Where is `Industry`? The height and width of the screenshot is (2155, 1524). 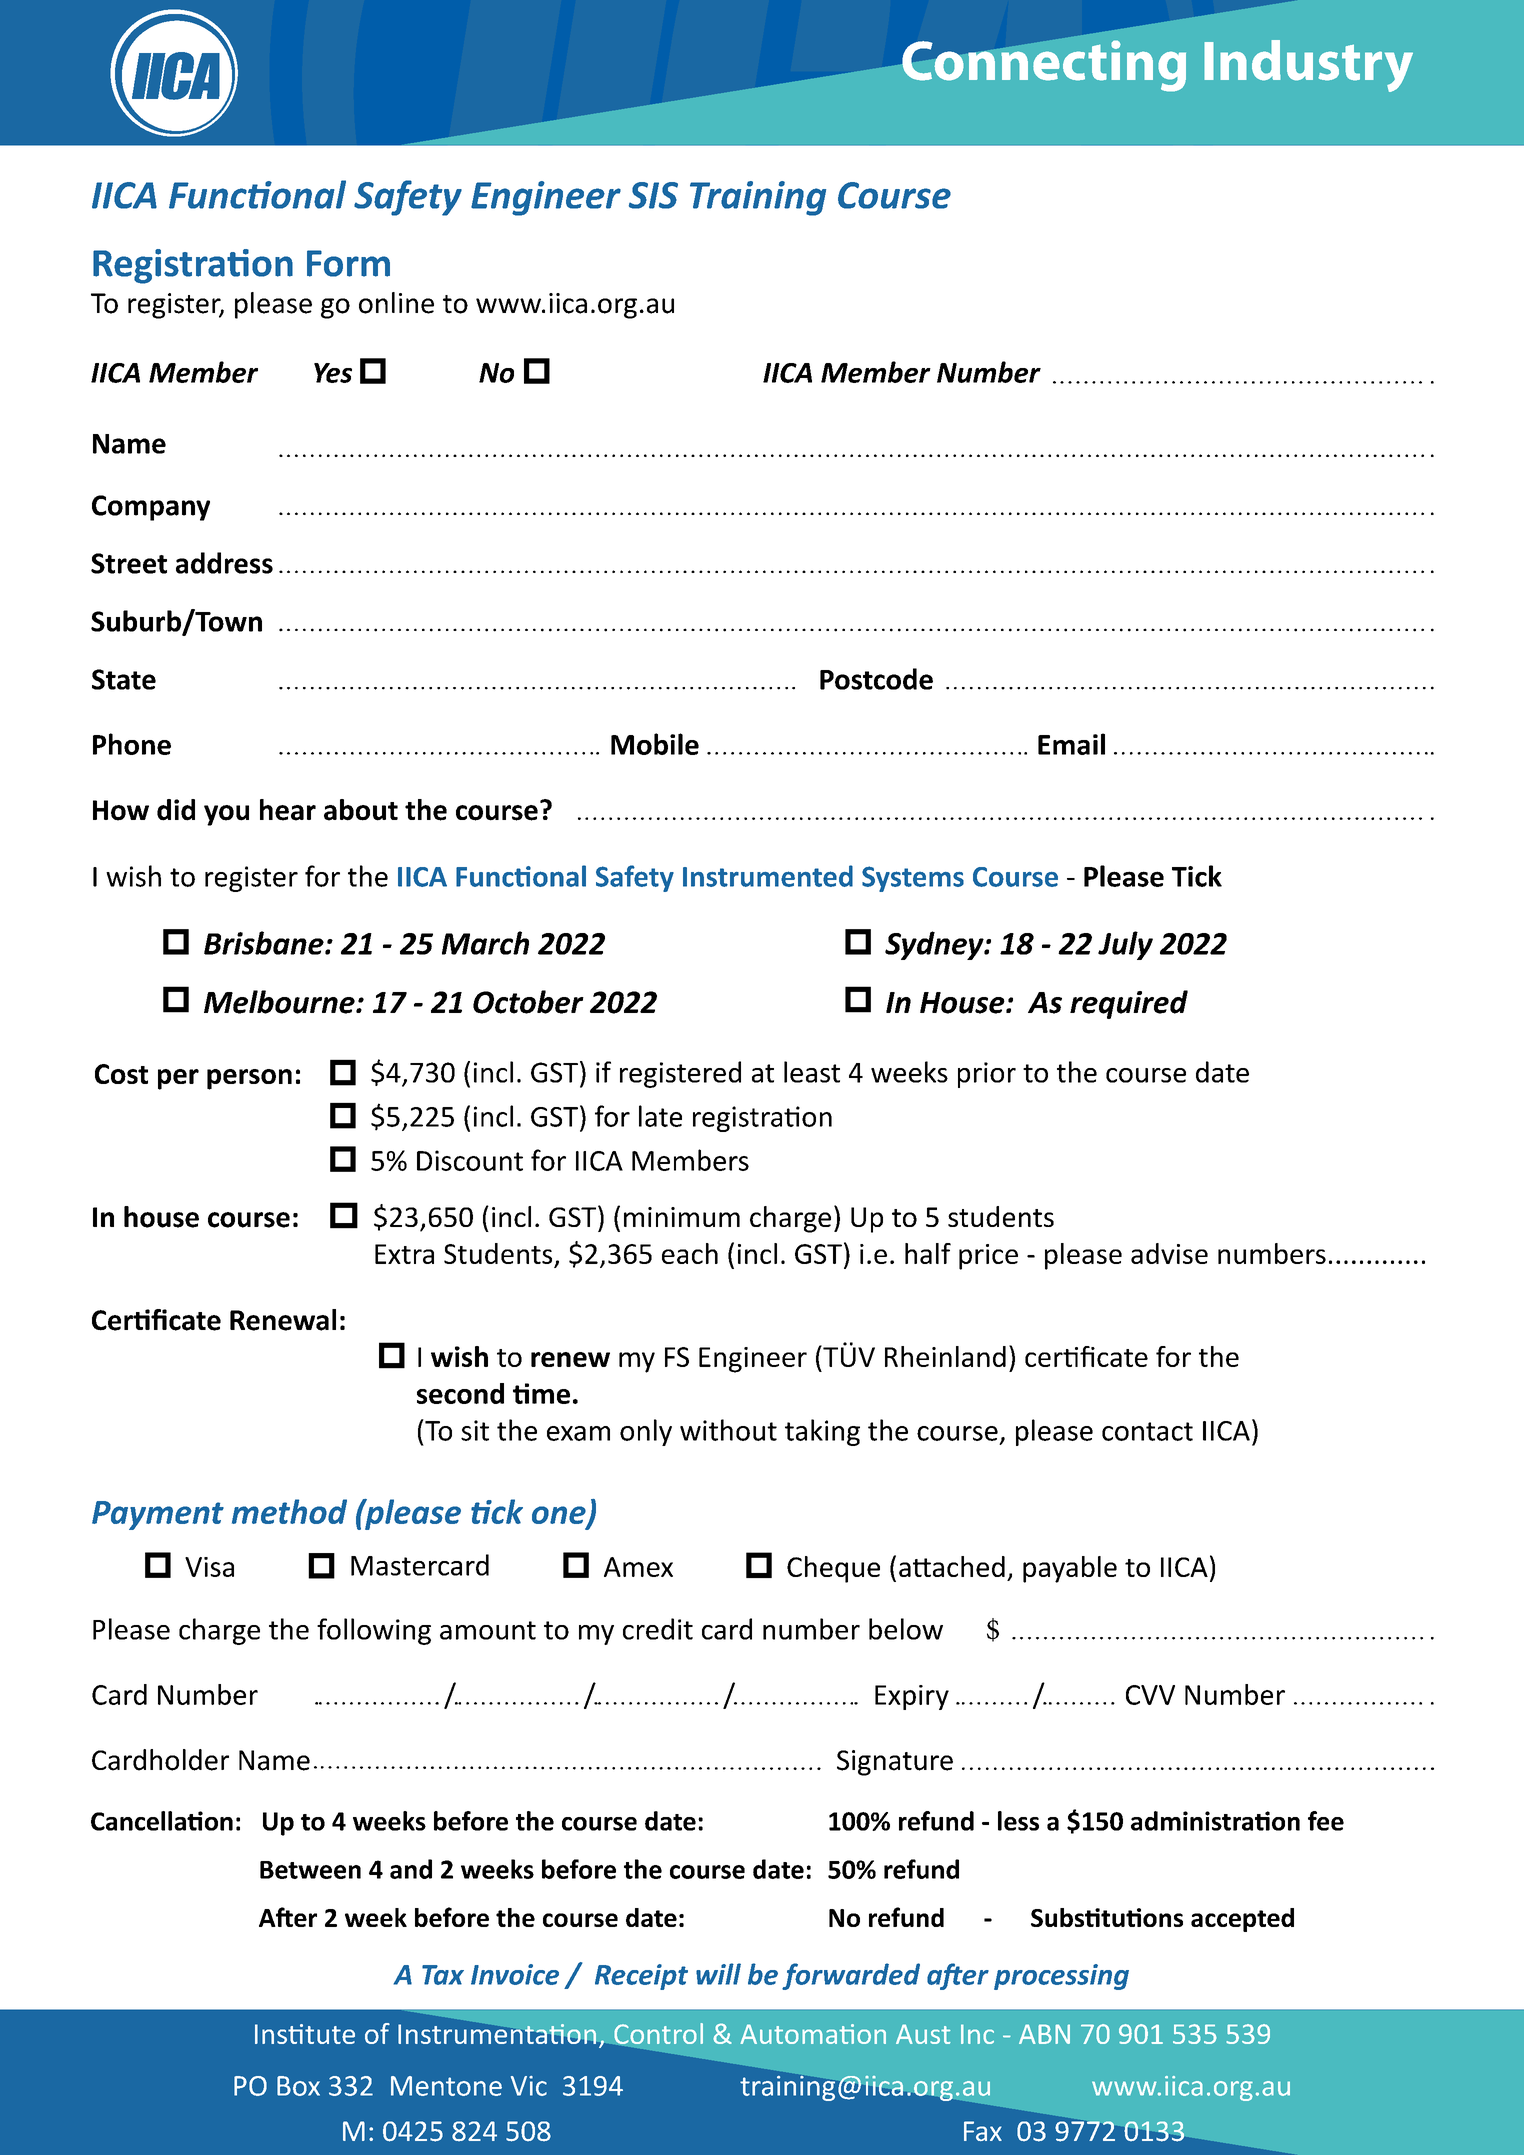
Industry is located at coordinates (1308, 66).
